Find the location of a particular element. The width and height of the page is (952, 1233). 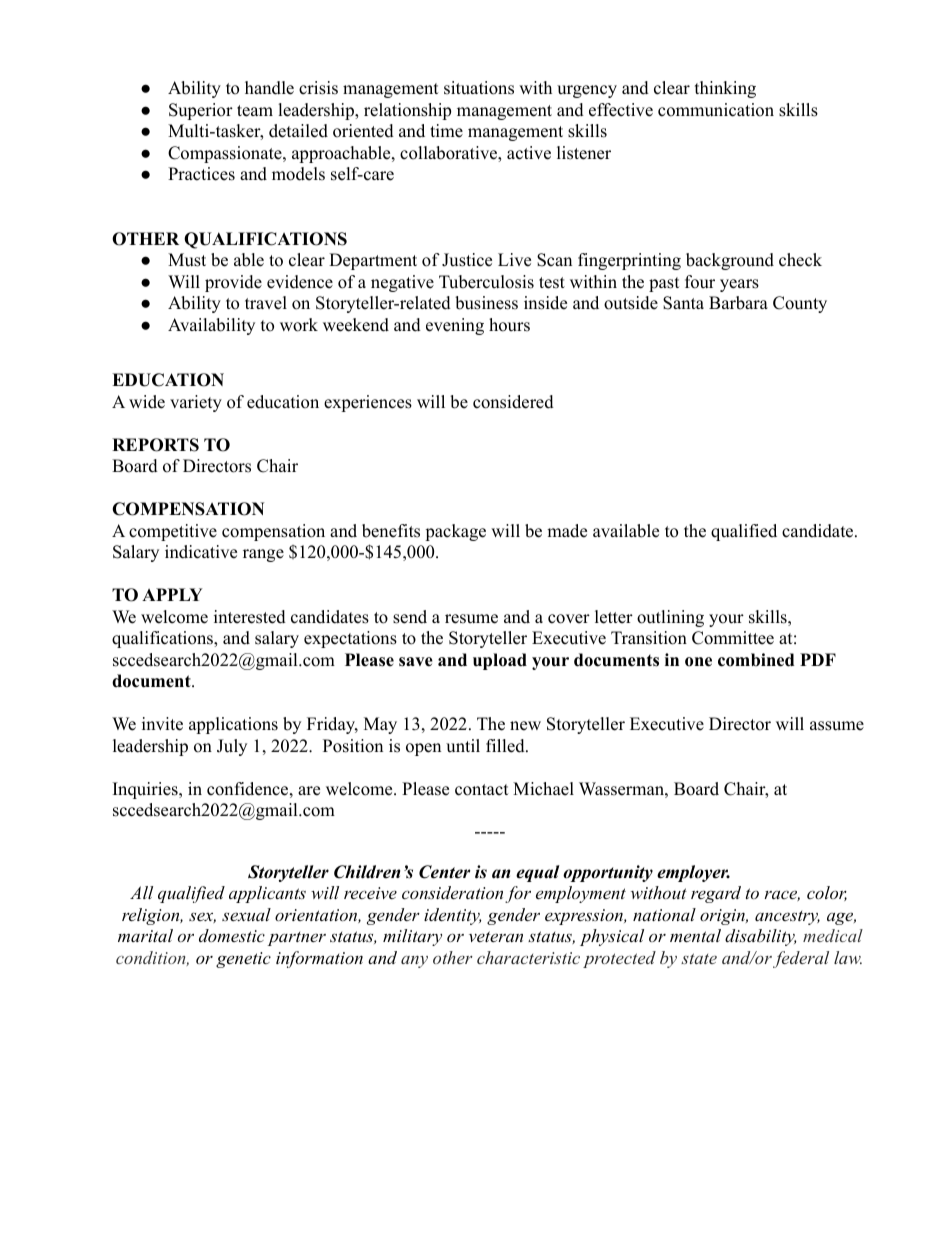

domestic is located at coordinates (232, 935).
